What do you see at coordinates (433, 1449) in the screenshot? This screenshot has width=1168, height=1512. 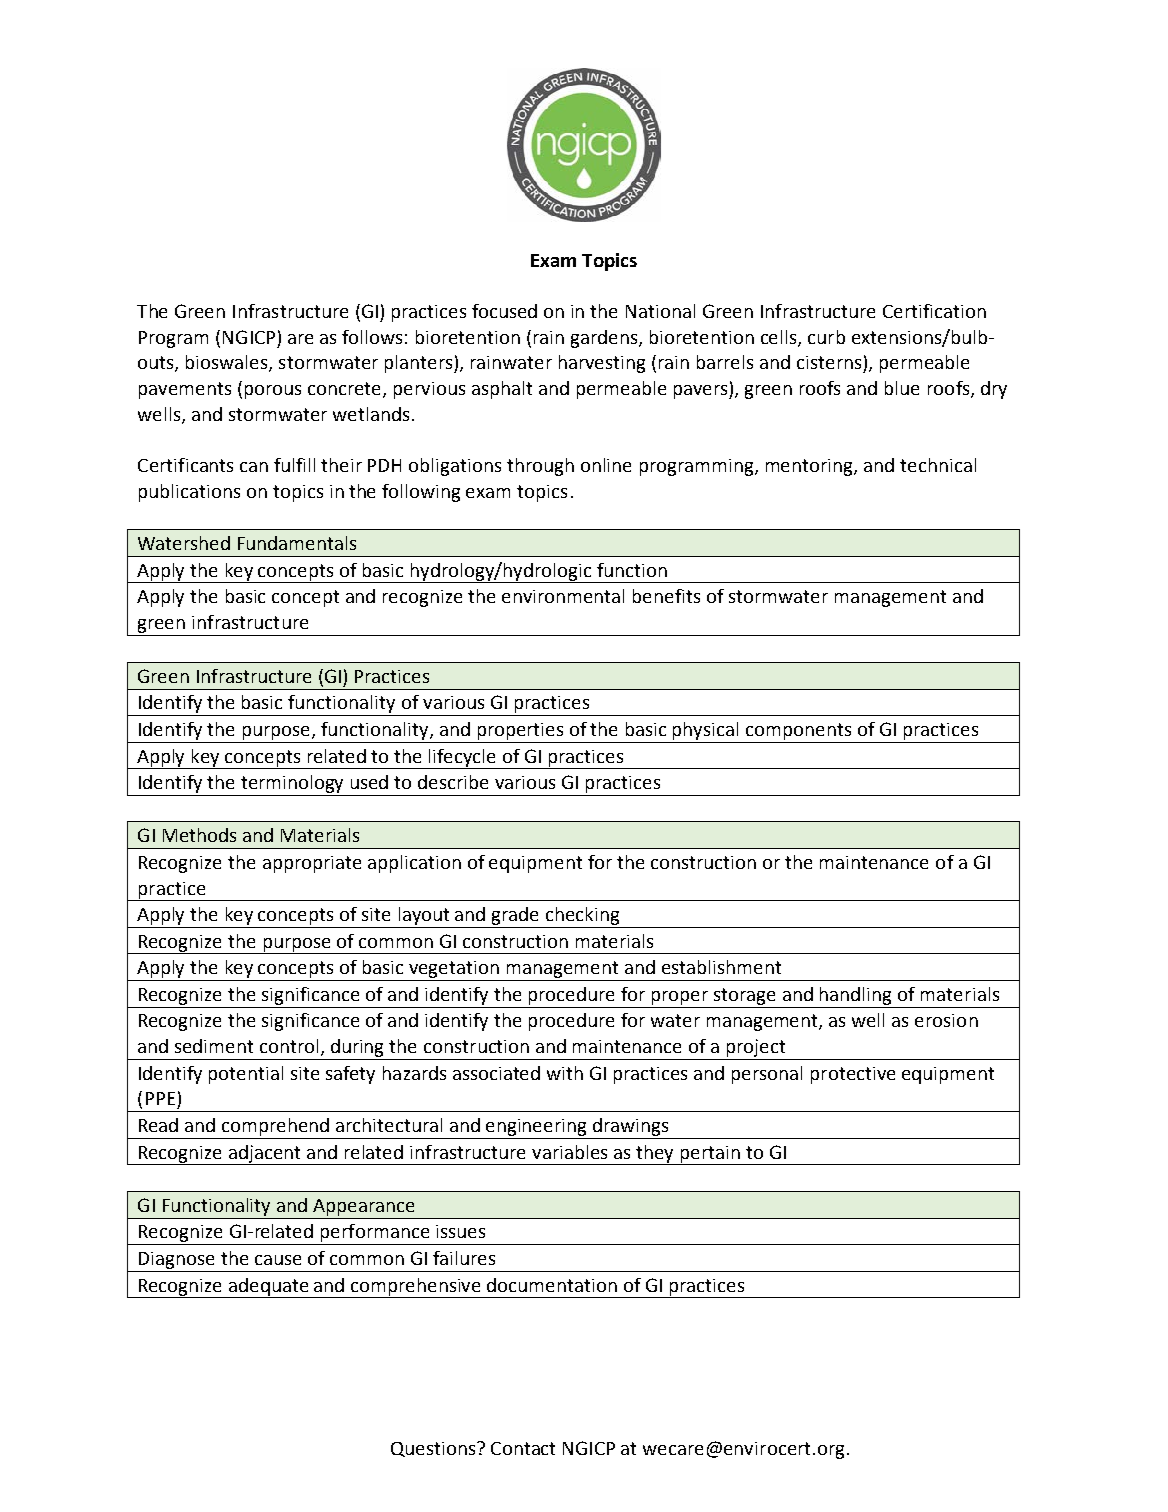 I see `Questions` at bounding box center [433, 1449].
